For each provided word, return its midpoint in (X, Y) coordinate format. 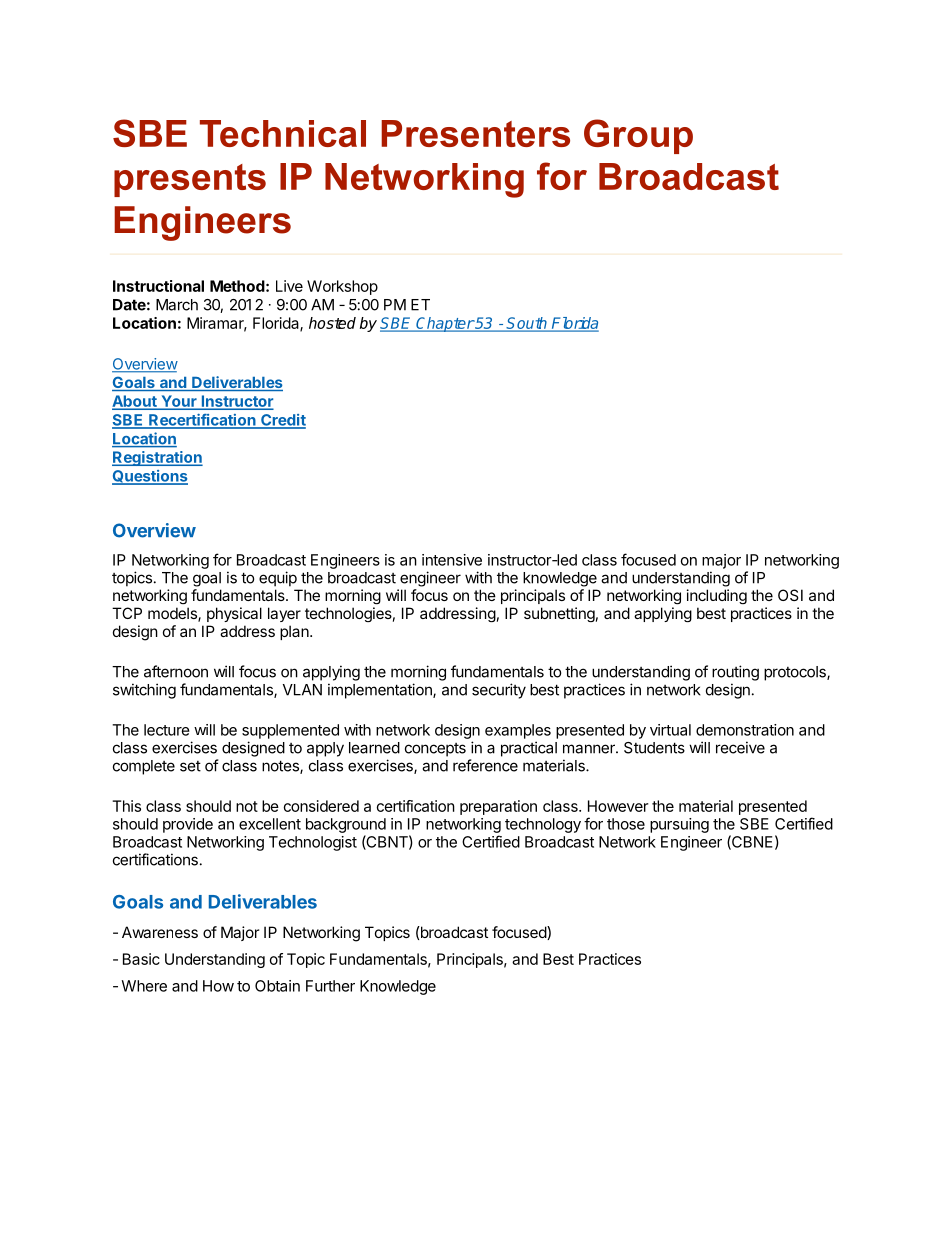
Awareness (160, 932)
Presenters (475, 133)
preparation (498, 807)
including (717, 596)
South (527, 324)
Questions (150, 477)
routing (735, 673)
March (177, 305)
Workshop (342, 287)
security (499, 691)
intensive (452, 560)
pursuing (679, 825)
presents (190, 180)
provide (188, 825)
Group (638, 136)
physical (234, 614)
